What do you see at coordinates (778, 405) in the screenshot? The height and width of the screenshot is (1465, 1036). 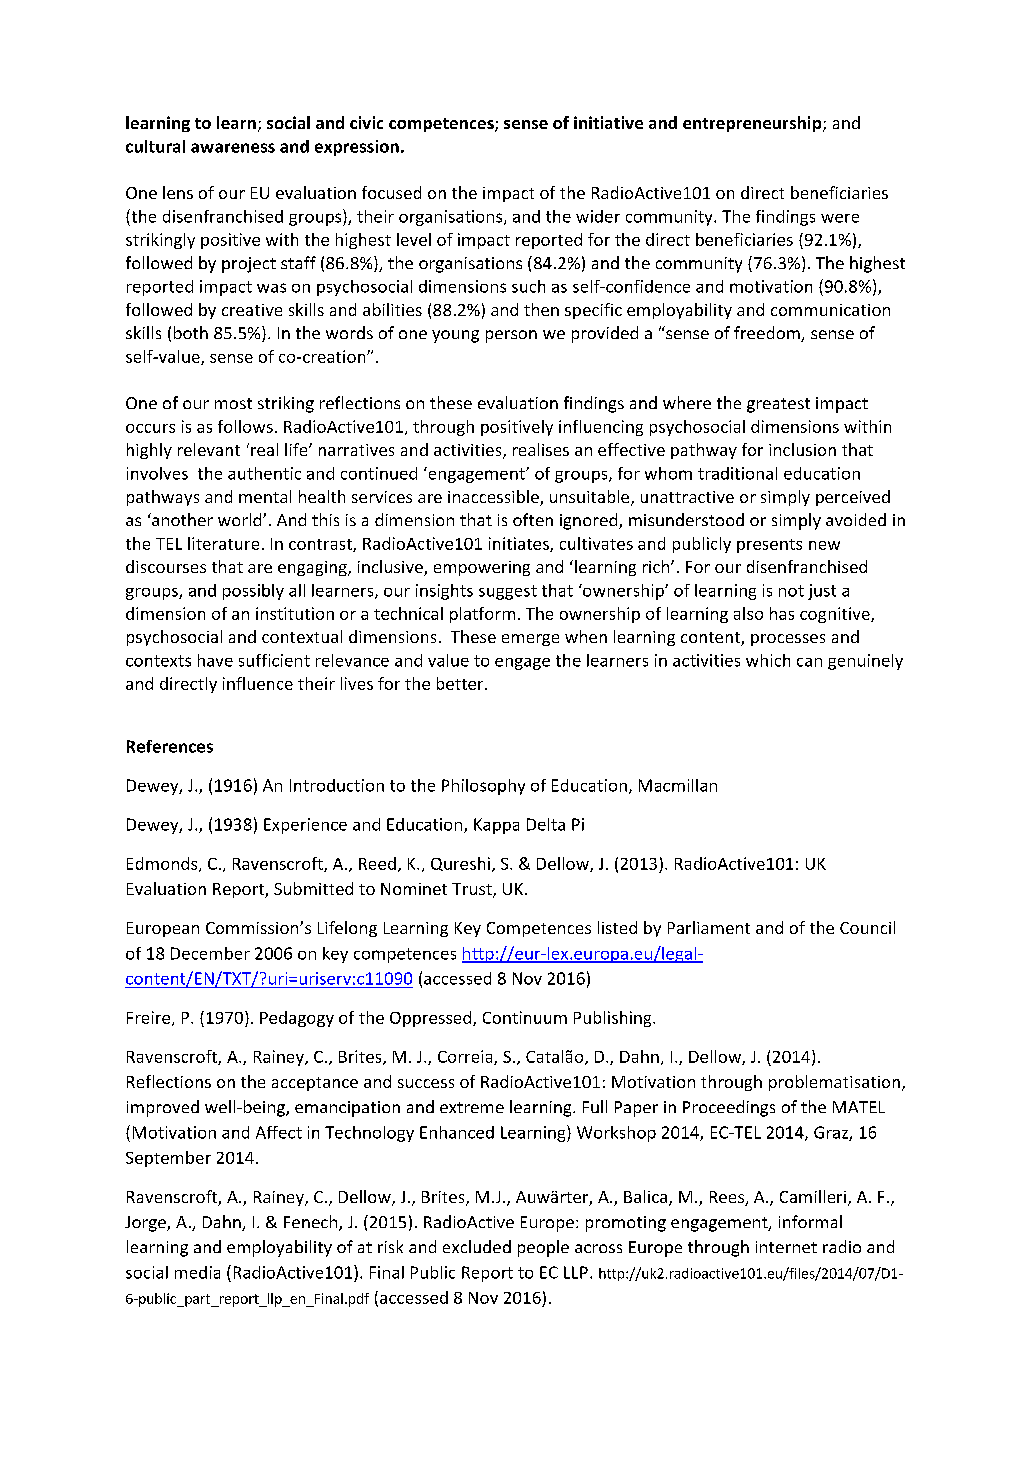 I see `greatest` at bounding box center [778, 405].
